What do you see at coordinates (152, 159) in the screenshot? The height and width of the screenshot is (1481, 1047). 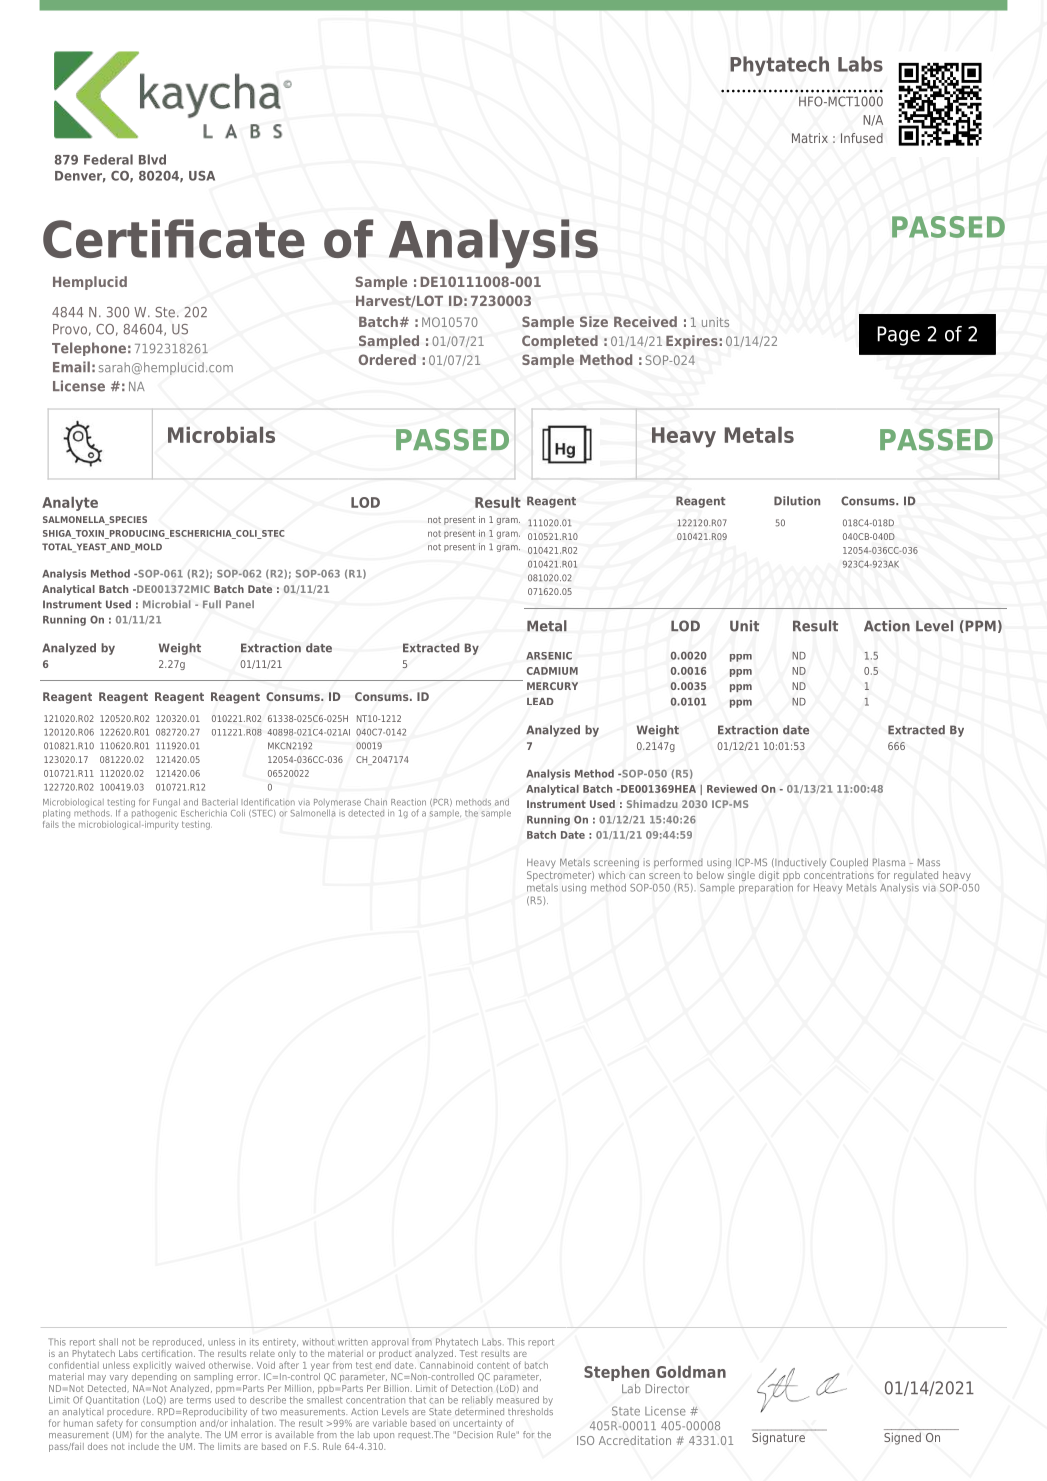 I see `Blvd` at bounding box center [152, 159].
